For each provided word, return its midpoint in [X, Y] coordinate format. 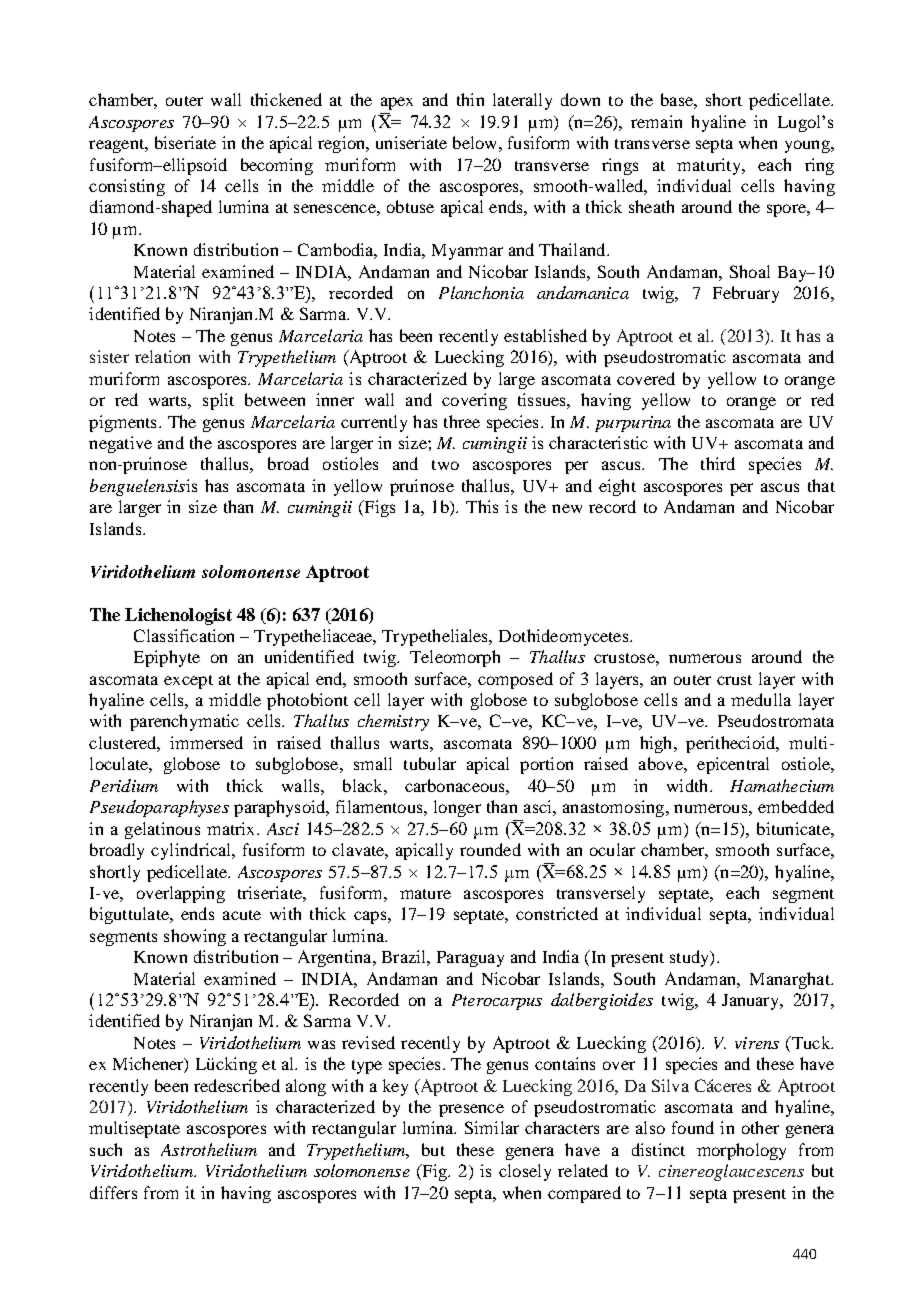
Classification [184, 635]
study [691, 958]
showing [195, 937]
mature [425, 894]
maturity [710, 166]
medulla [761, 699]
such [106, 1149]
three [462, 421]
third [718, 463]
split [218, 401]
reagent [118, 146]
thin [470, 99]
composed [515, 680]
